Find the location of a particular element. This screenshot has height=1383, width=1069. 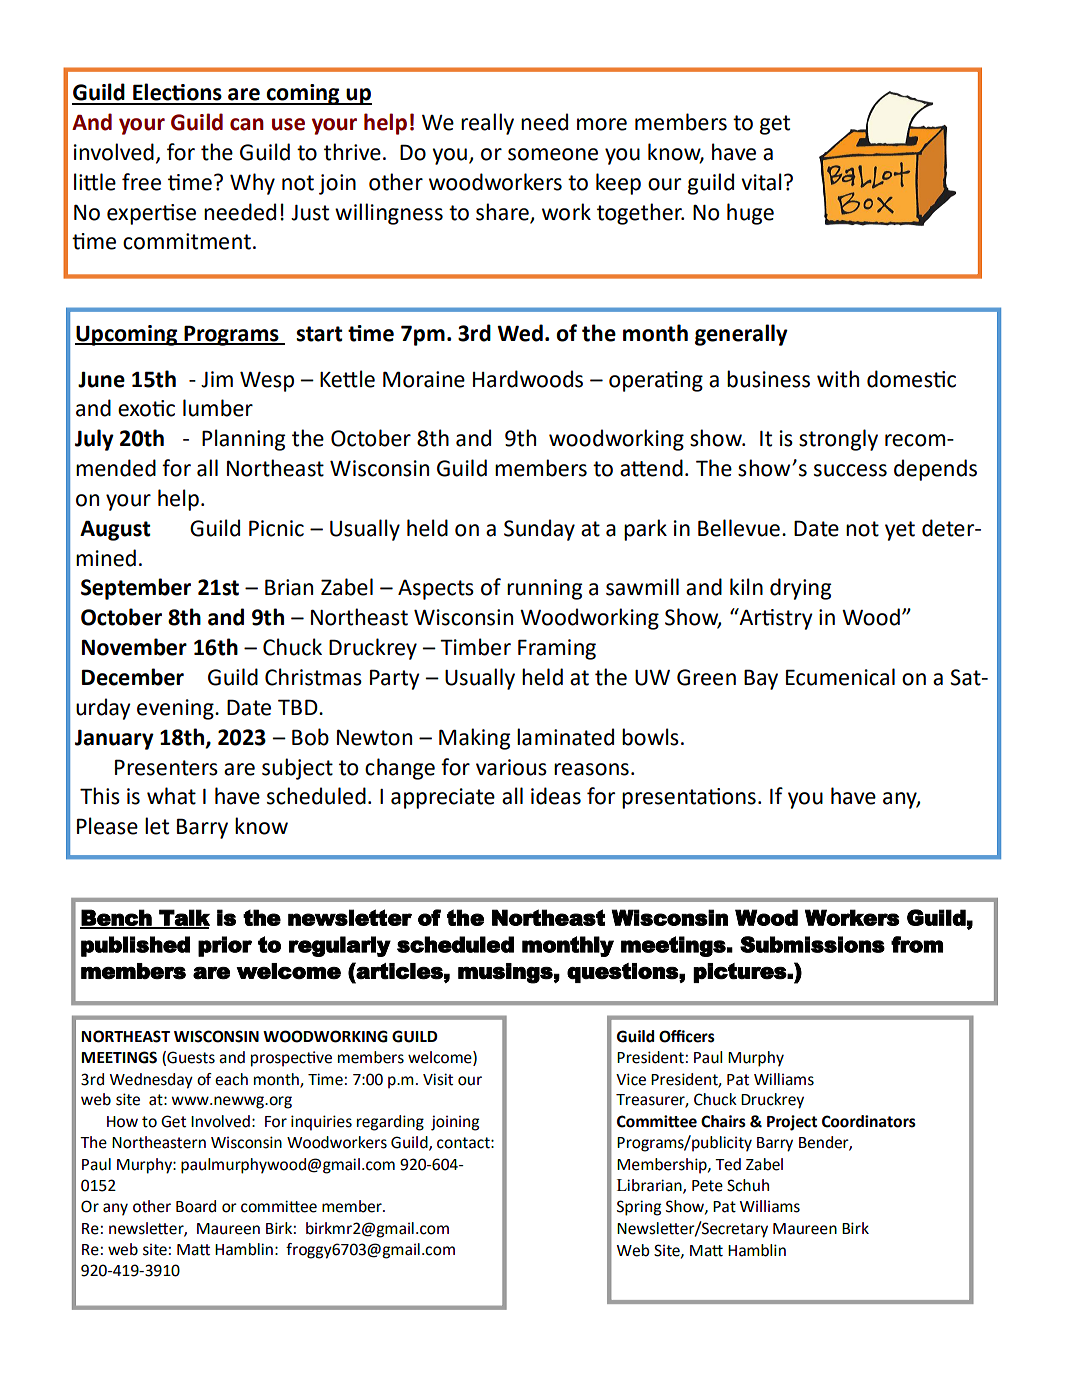

vital is located at coordinates (761, 182).
